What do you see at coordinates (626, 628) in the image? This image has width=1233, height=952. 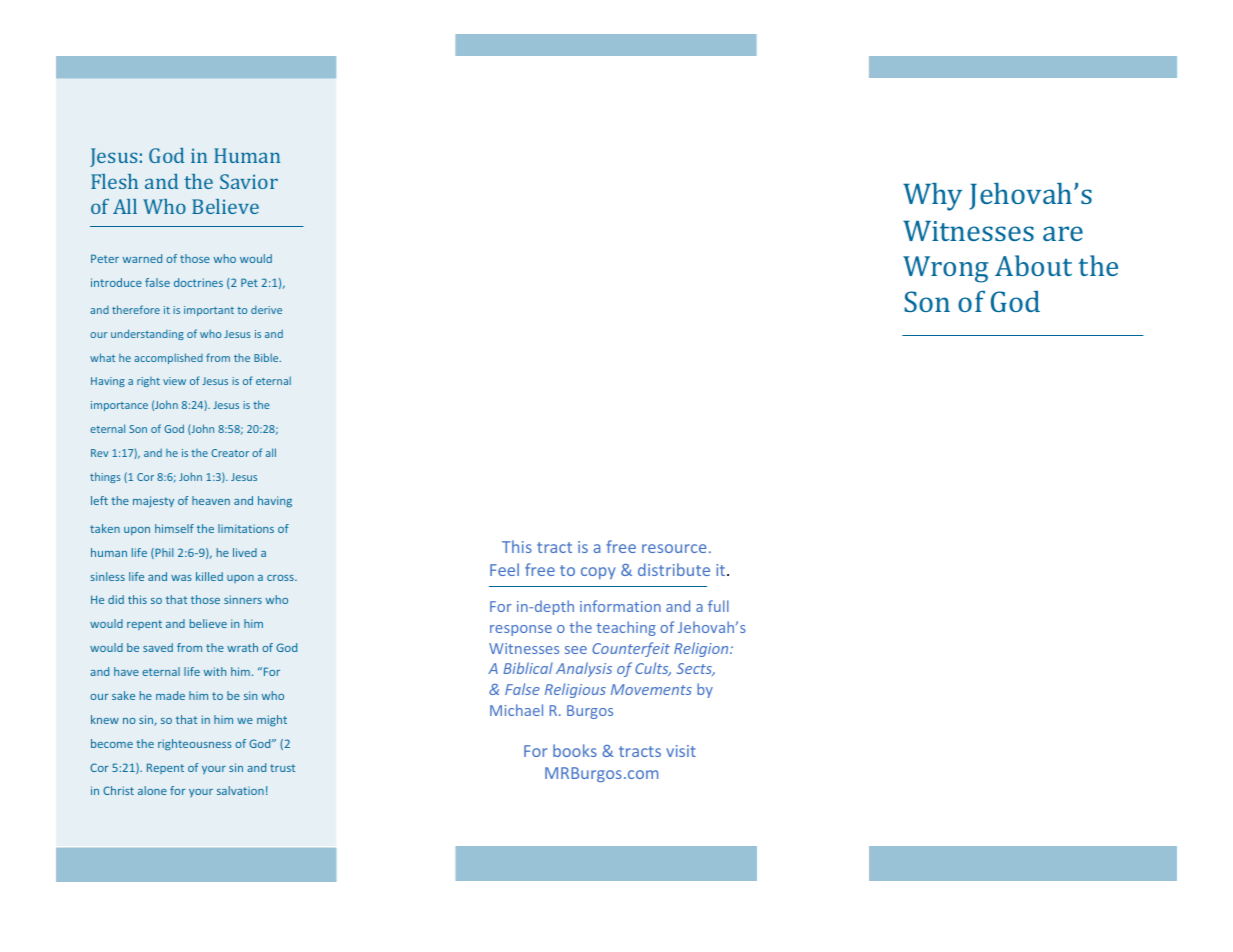 I see `teaching` at bounding box center [626, 628].
